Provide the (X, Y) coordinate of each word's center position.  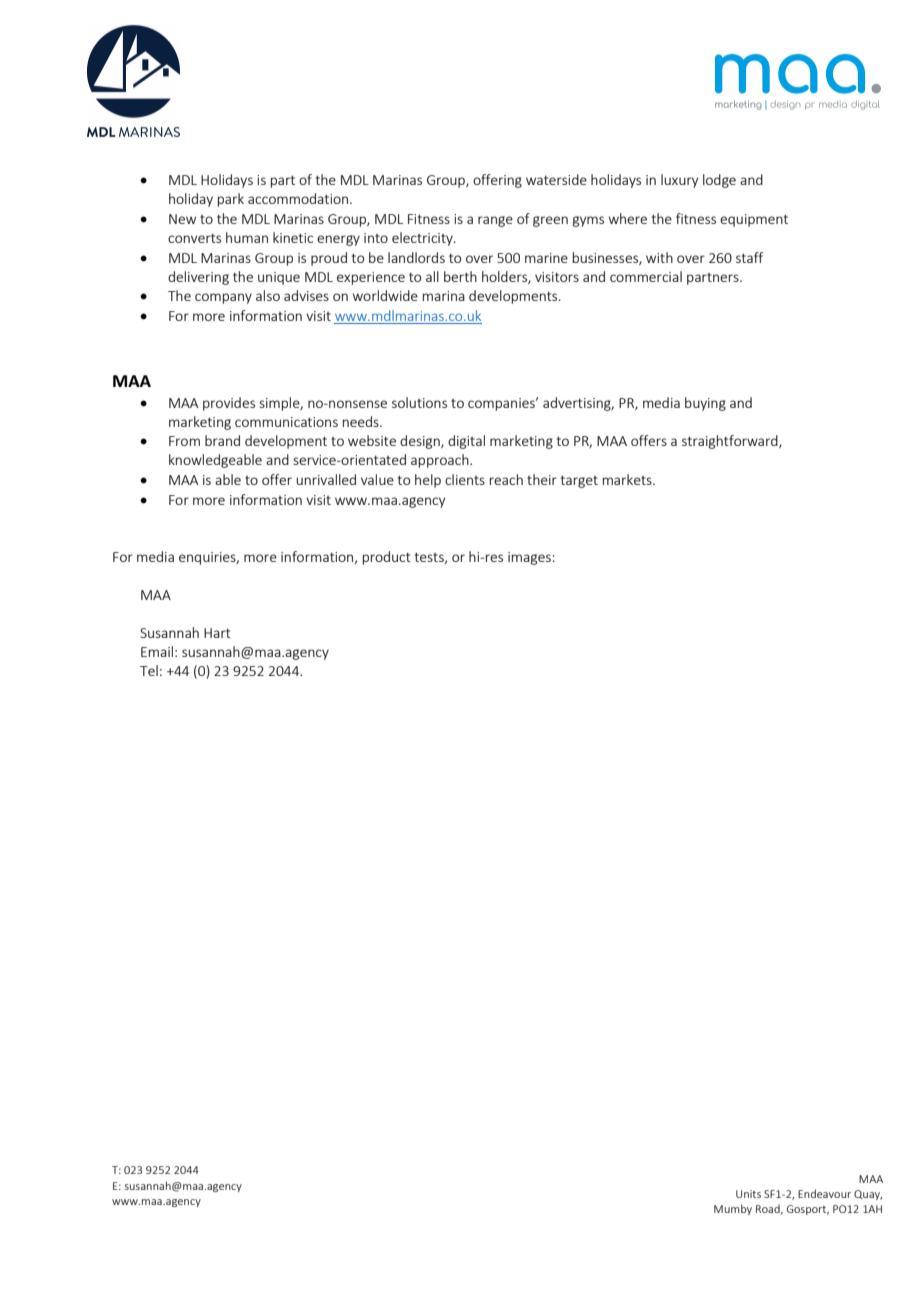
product (387, 558)
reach (506, 479)
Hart (217, 633)
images (530, 558)
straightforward (731, 442)
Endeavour (824, 1193)
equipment (754, 220)
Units (748, 1194)
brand (222, 440)
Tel (149, 670)
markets (628, 479)
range (495, 221)
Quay (868, 1195)
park (231, 200)
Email (157, 651)
